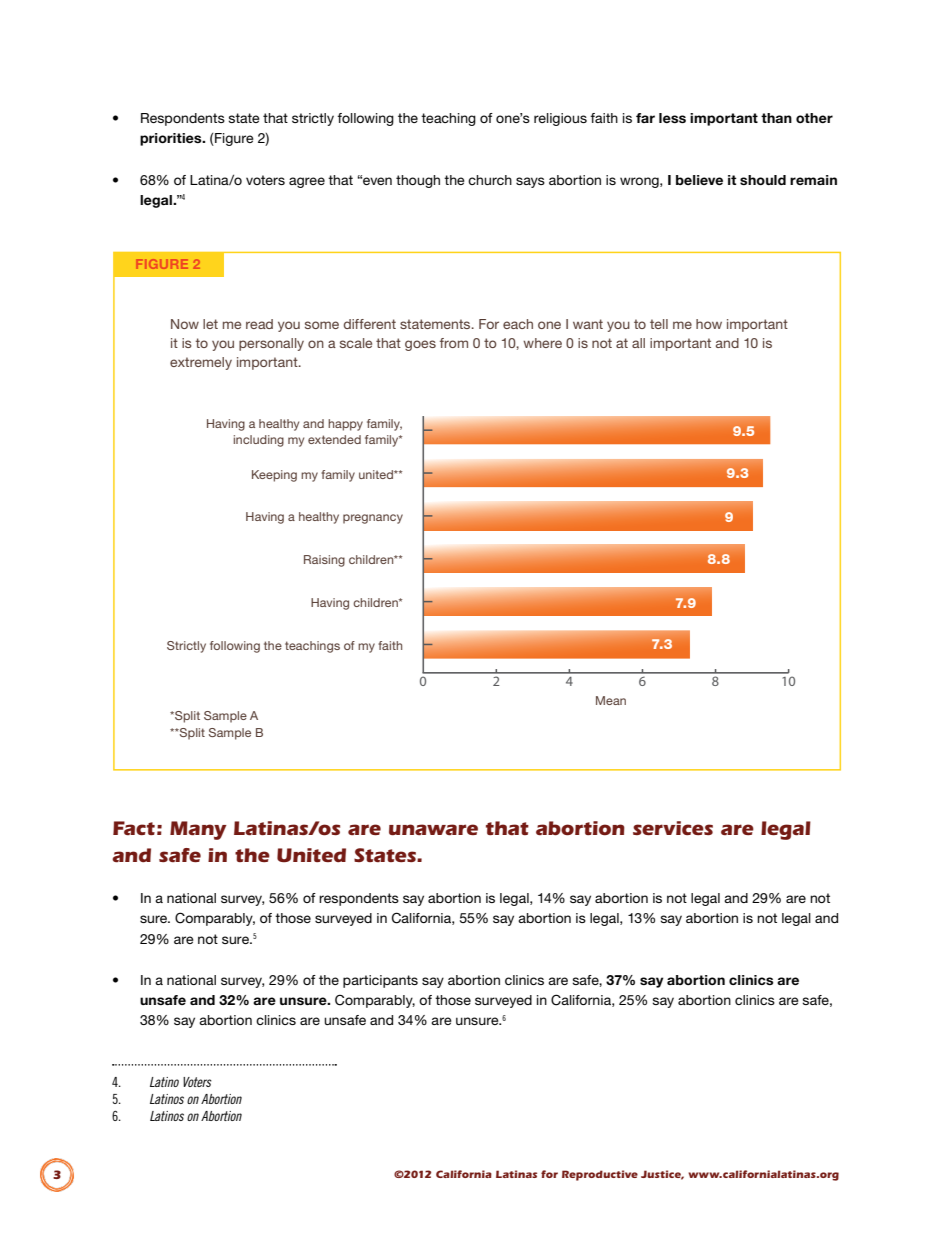  I want to click on participants, so click(380, 981).
